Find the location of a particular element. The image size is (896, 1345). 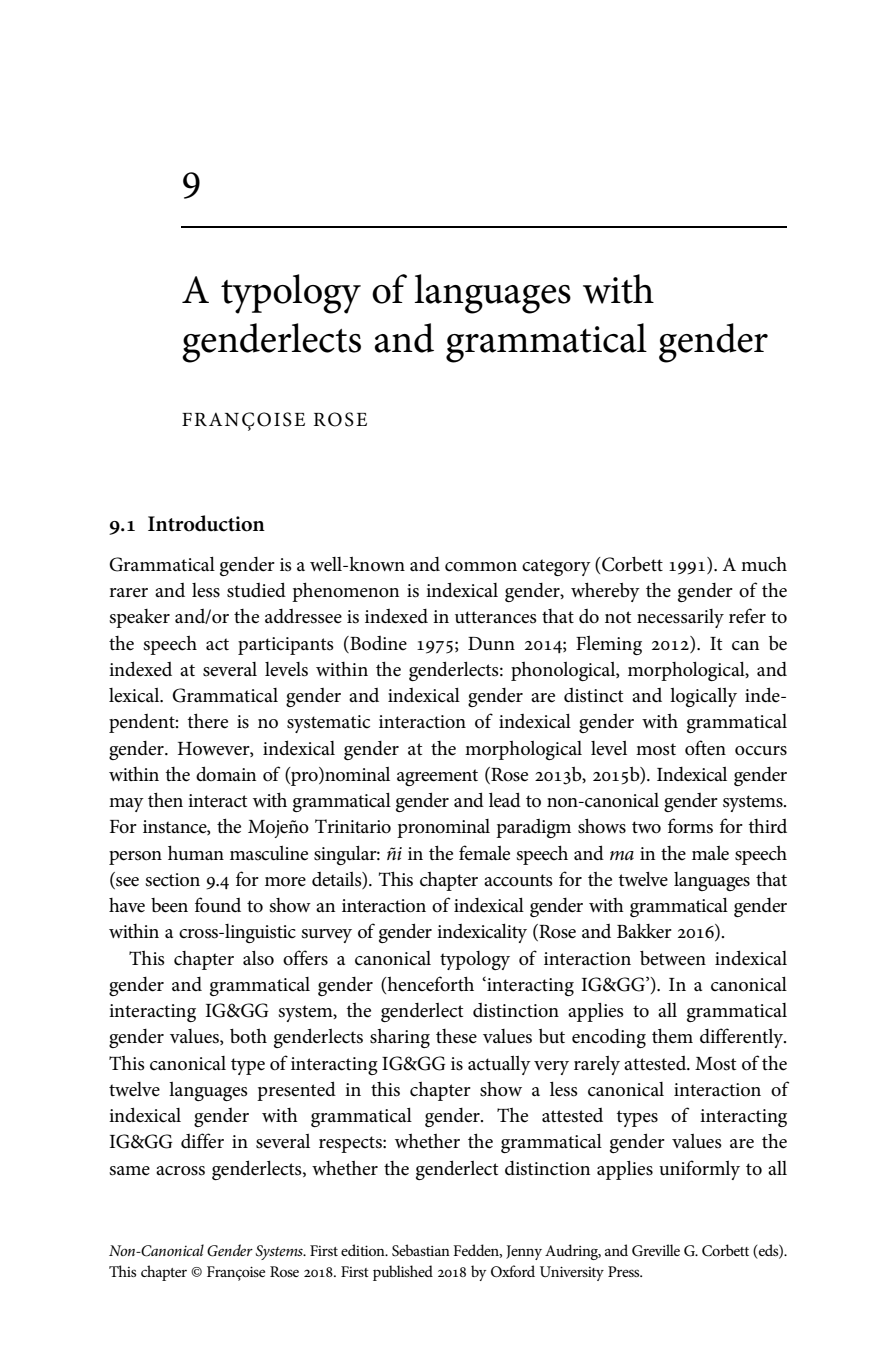

same is located at coordinates (129, 1171).
